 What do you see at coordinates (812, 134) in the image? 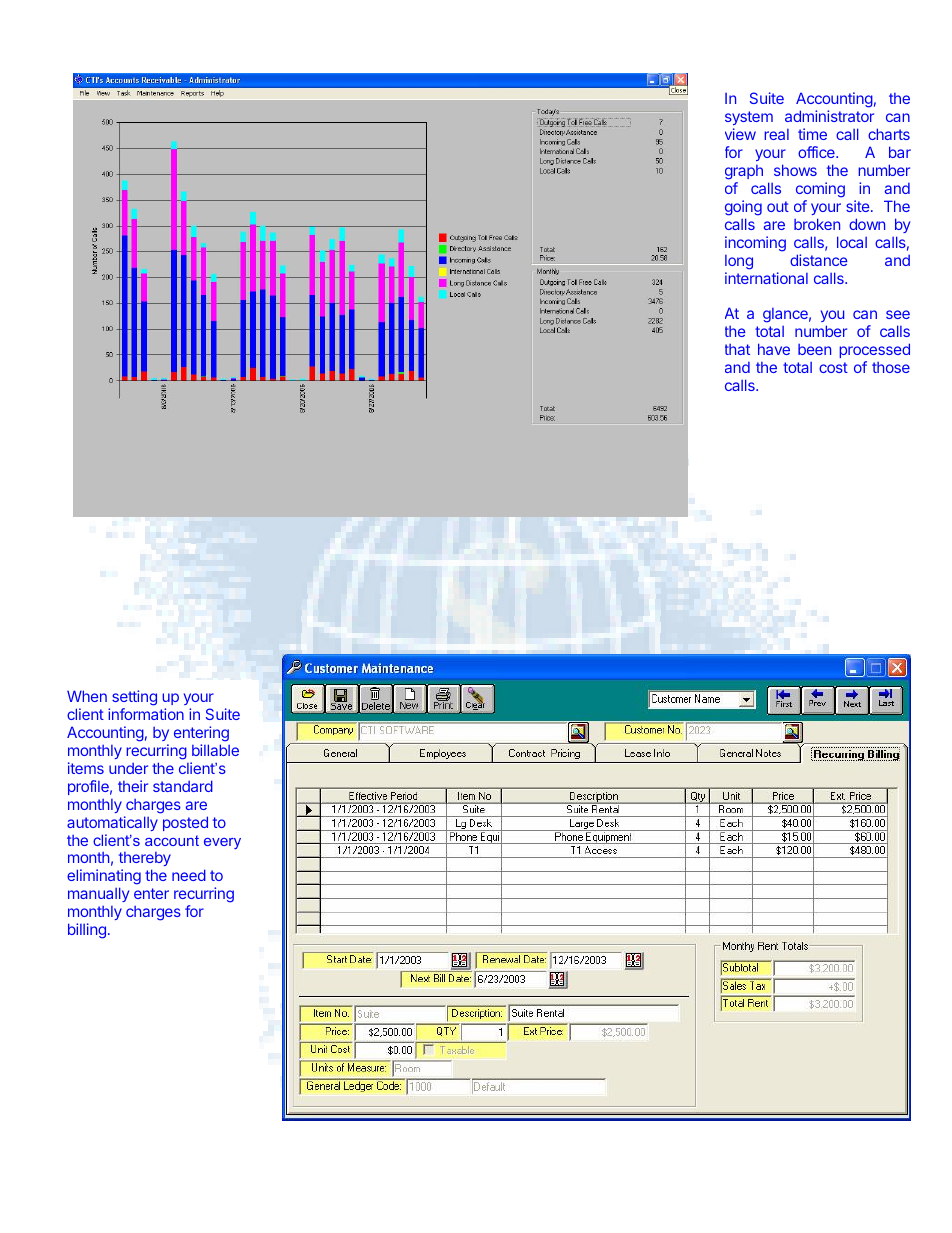
I see `time` at bounding box center [812, 134].
